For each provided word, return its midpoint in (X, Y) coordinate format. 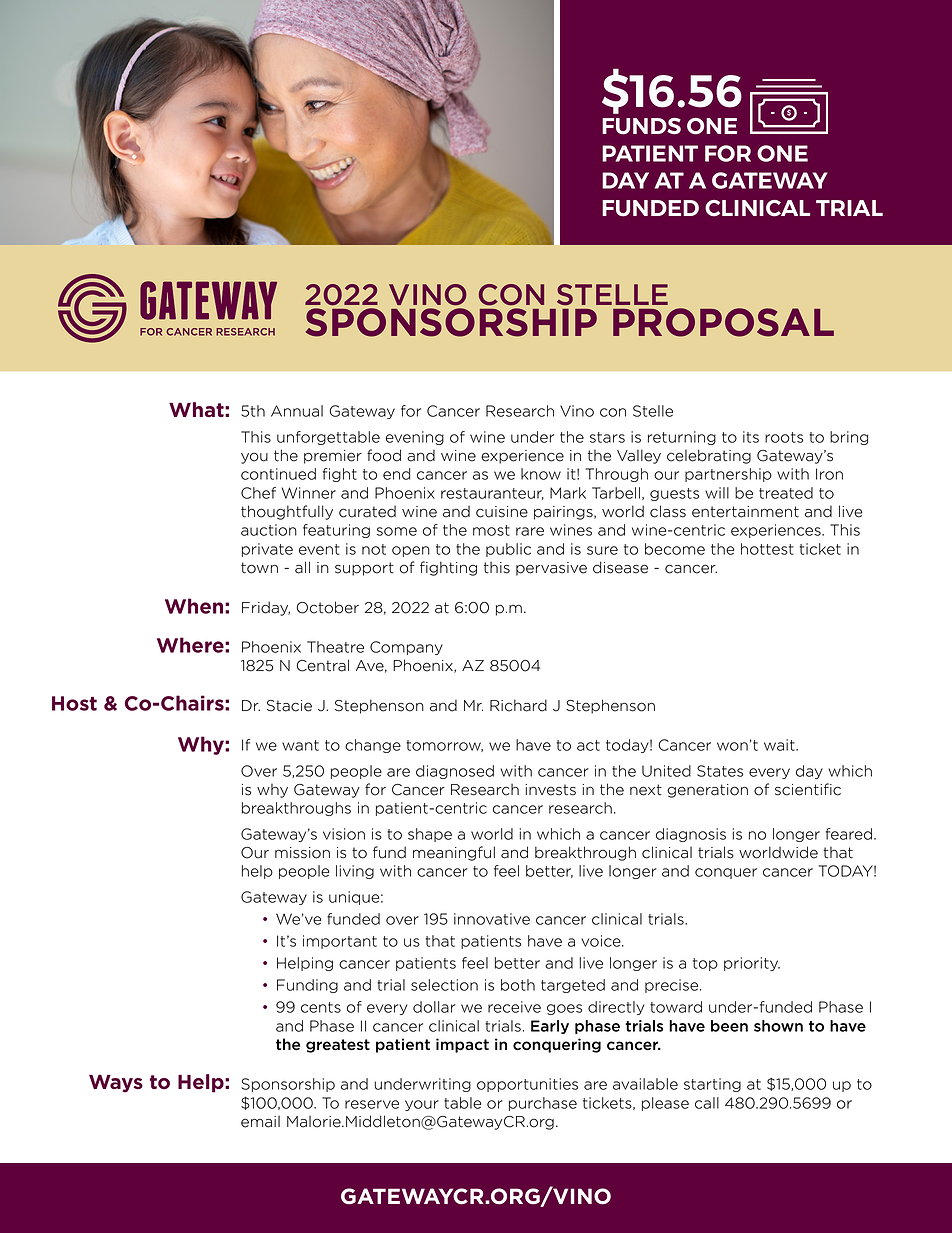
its (751, 437)
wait (780, 745)
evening (415, 438)
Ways (116, 1083)
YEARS (425, 26)
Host (74, 703)
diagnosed (455, 772)
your (422, 1105)
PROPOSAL (723, 322)
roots (784, 437)
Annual (297, 411)
